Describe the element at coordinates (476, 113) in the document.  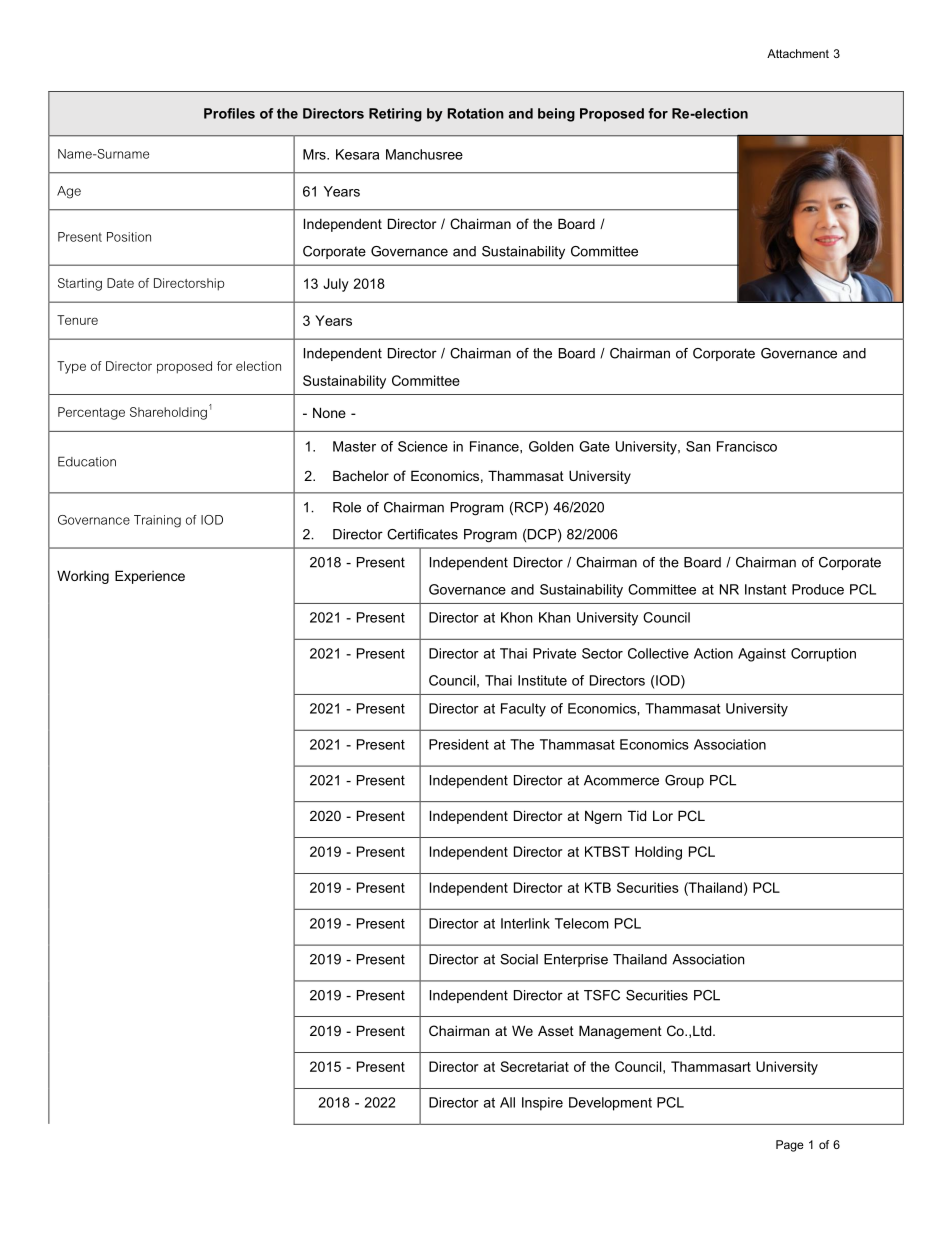
I see `Rotation` at that location.
